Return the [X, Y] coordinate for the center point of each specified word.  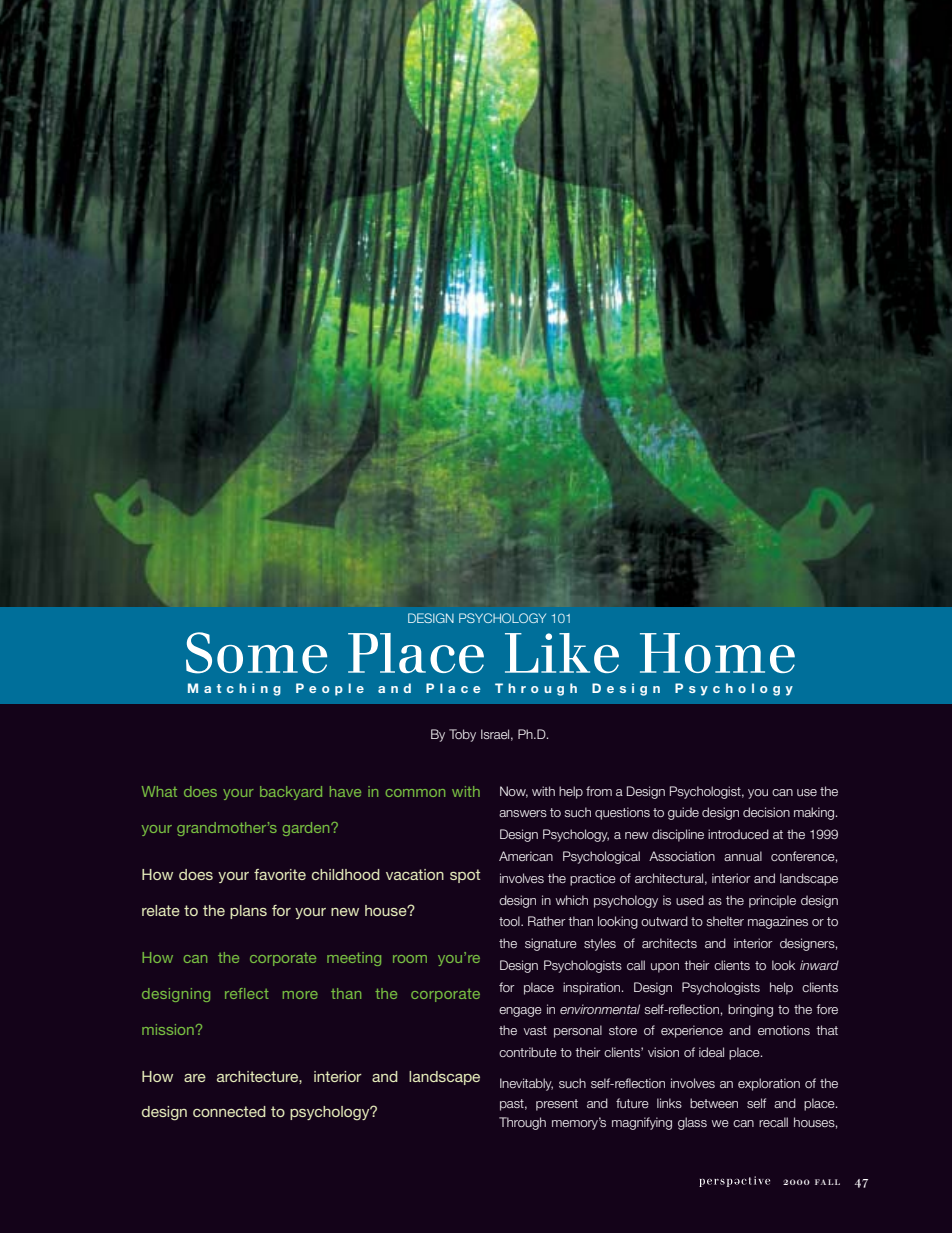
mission [168, 1029]
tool [510, 921]
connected [229, 1111]
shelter [725, 921]
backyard [291, 793]
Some [256, 653]
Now [514, 792]
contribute [528, 1052]
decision [766, 812]
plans [248, 912]
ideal [711, 1052]
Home [717, 653]
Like [562, 653]
